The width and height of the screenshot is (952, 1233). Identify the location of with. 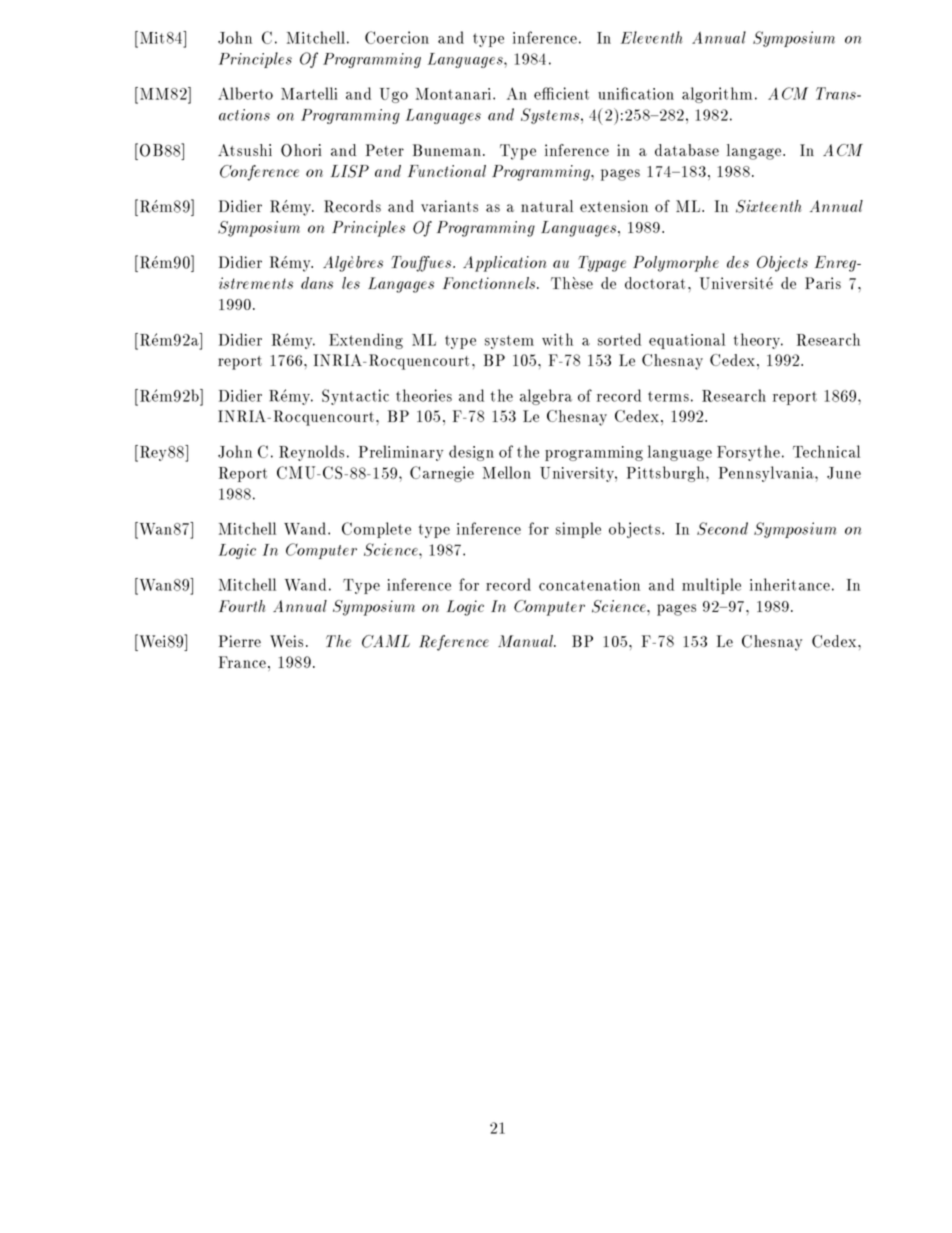
(557, 339).
